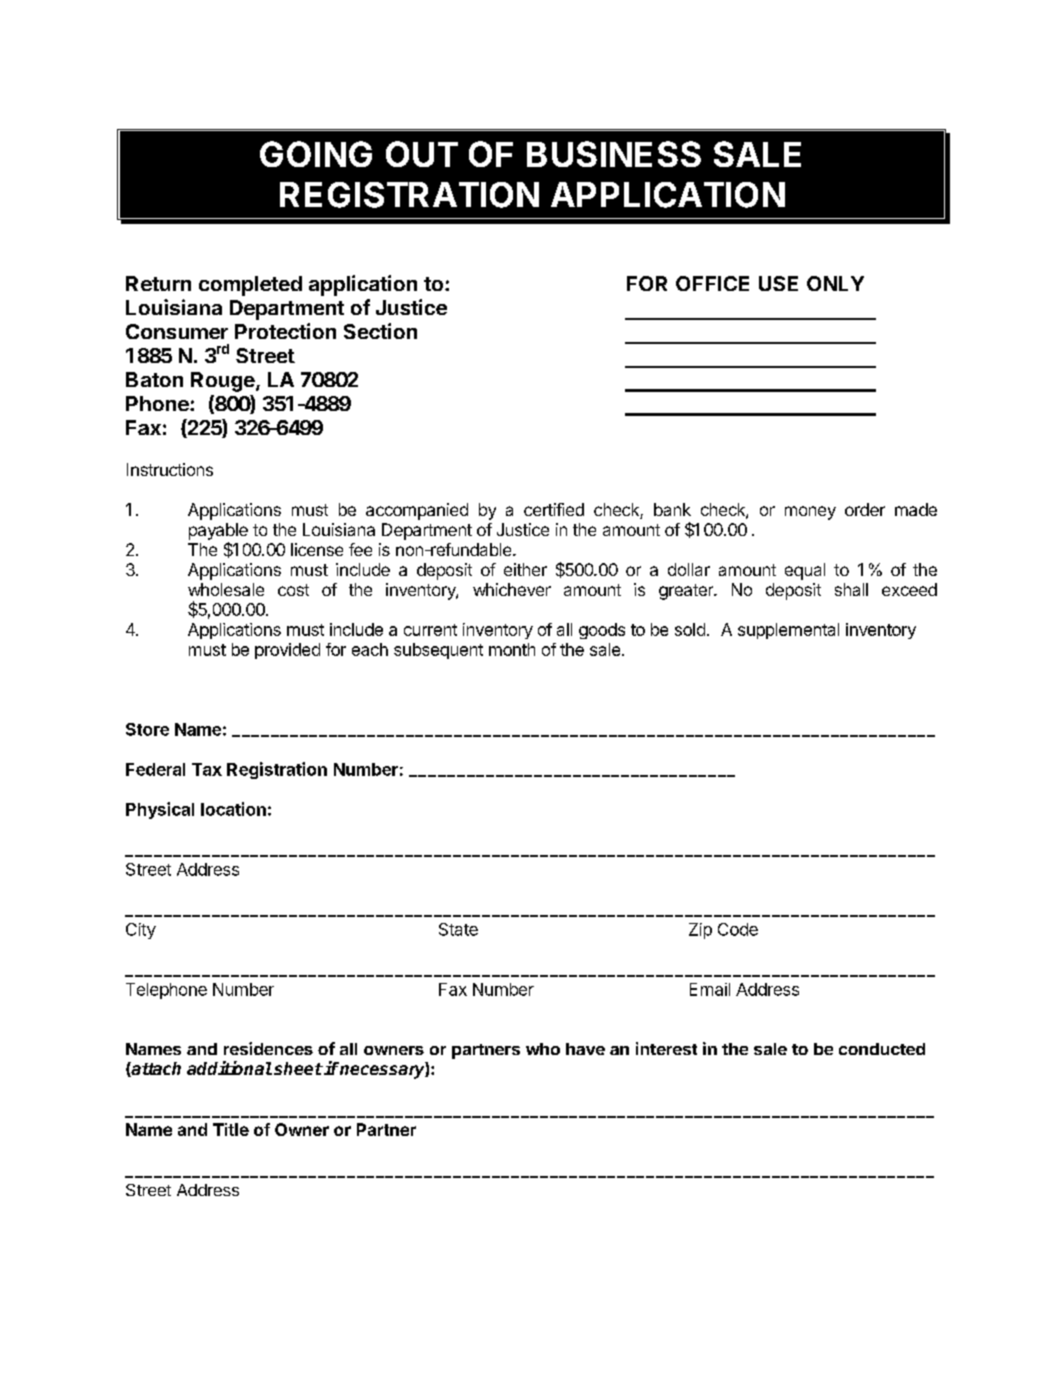 This page has width=1063, height=1376. What do you see at coordinates (458, 929) in the page?
I see `State` at bounding box center [458, 929].
